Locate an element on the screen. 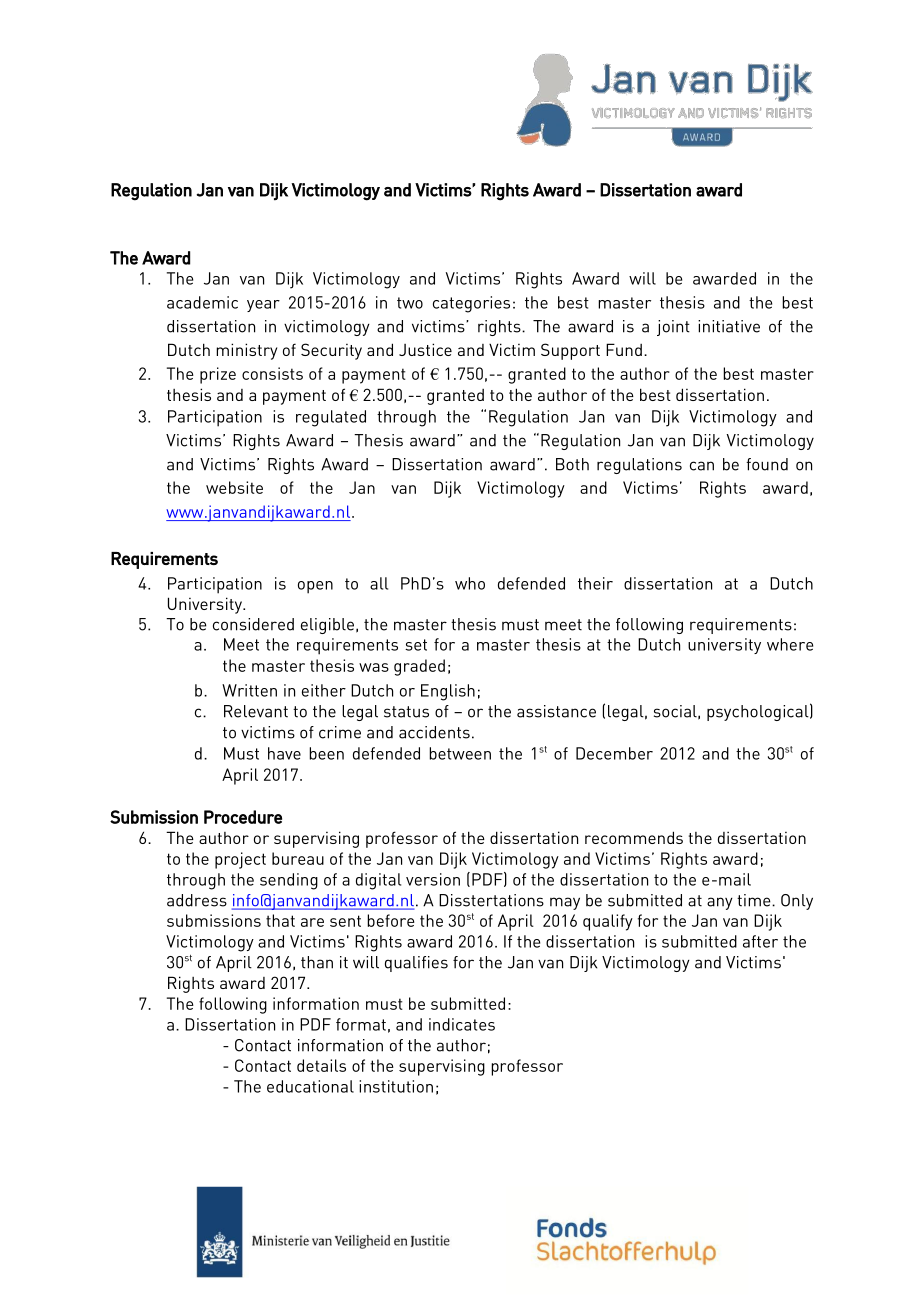  sending is located at coordinates (289, 881).
